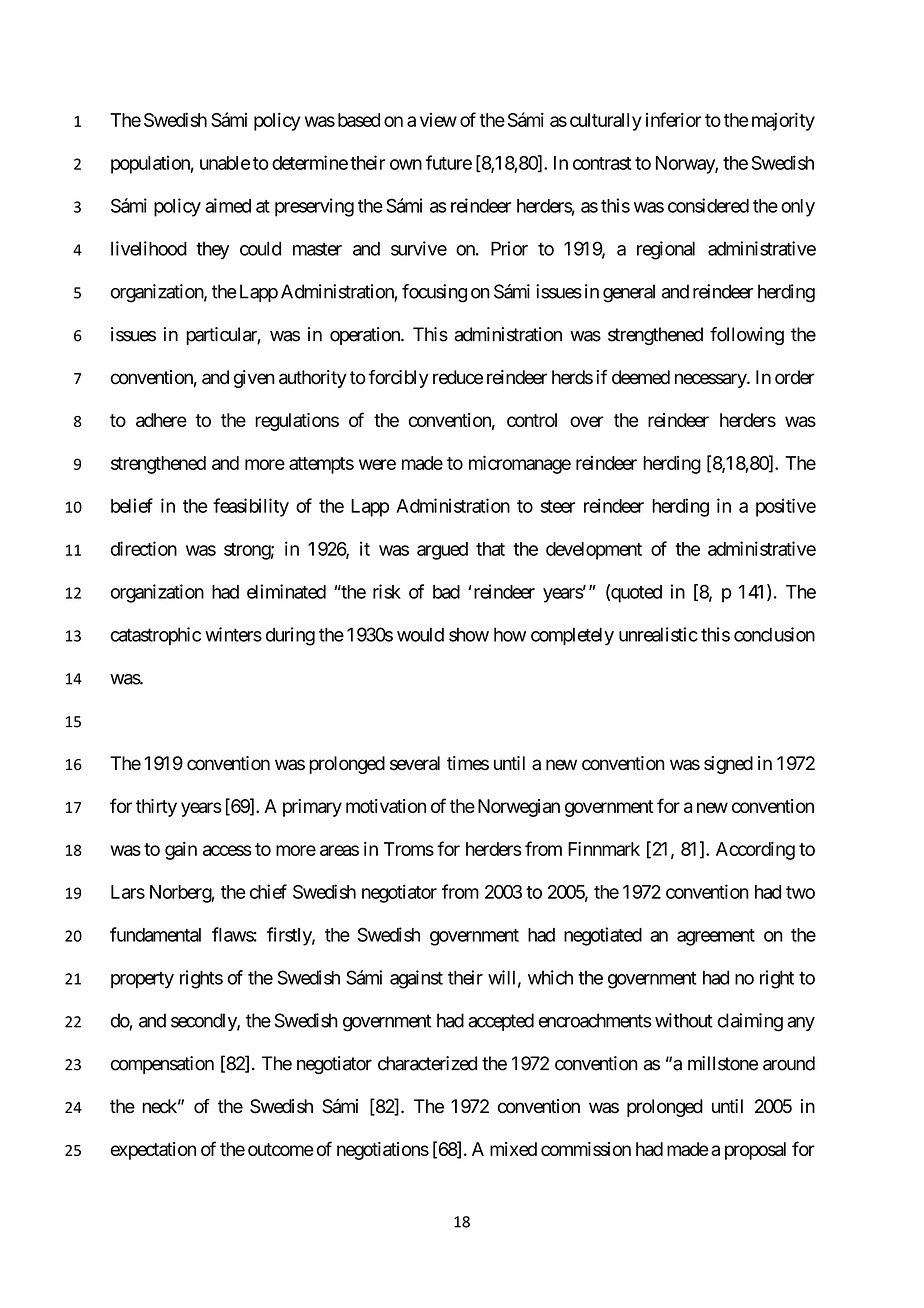  Describe the element at coordinates (254, 379) in the page. I see `given` at that location.
